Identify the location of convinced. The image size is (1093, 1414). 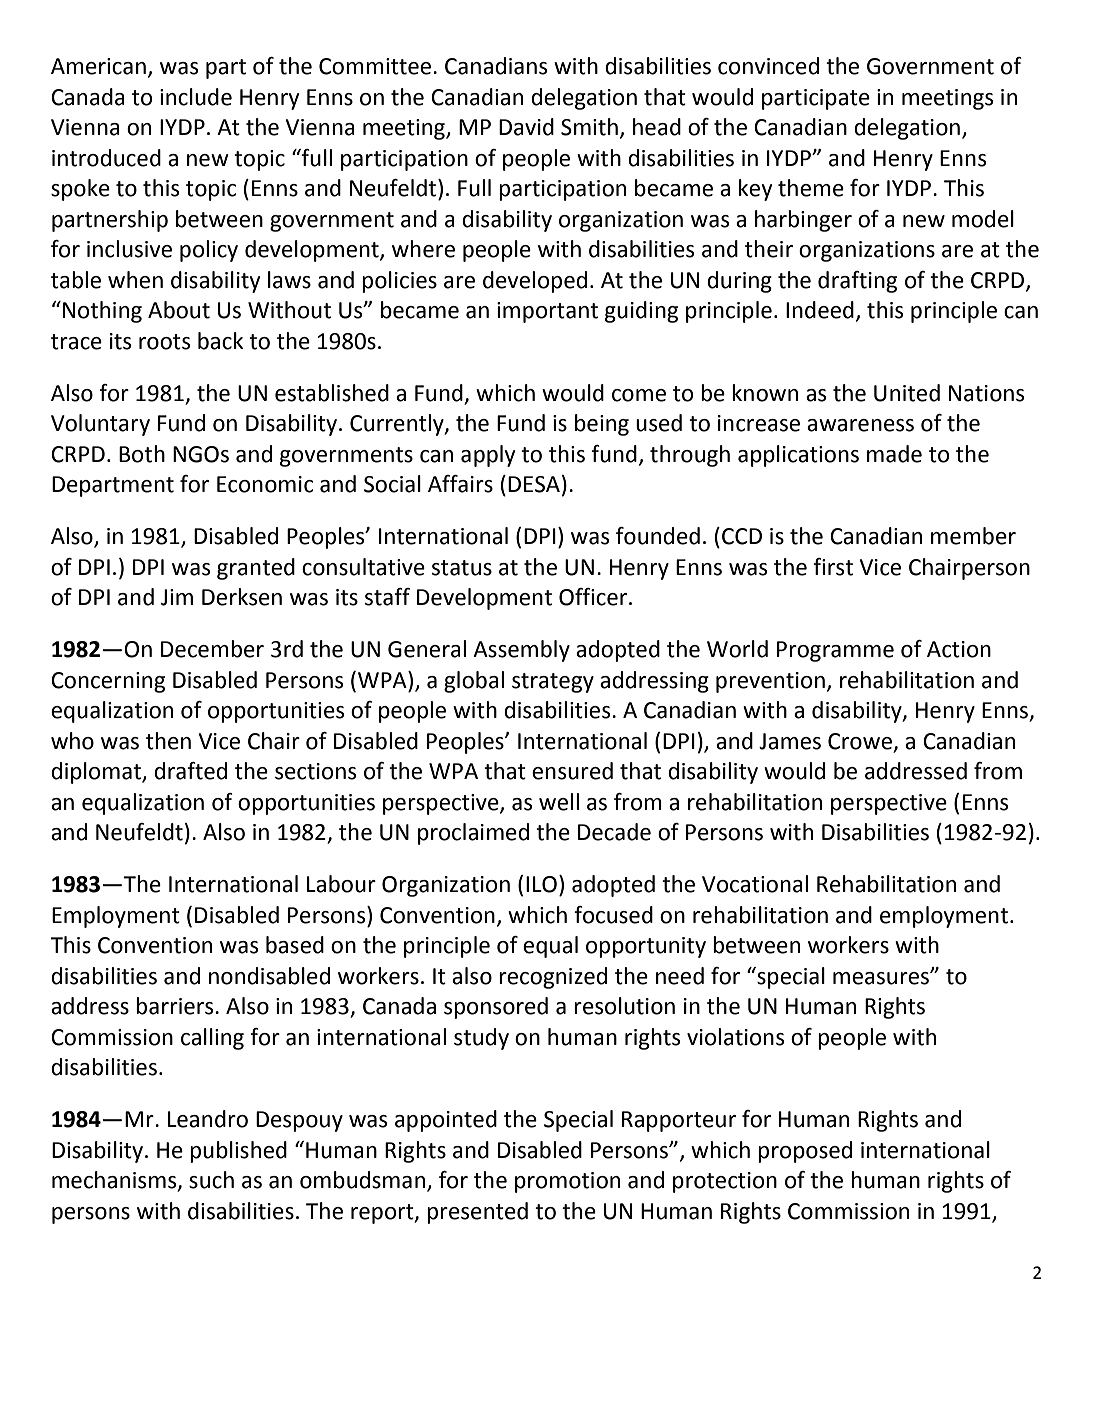
(768, 66).
